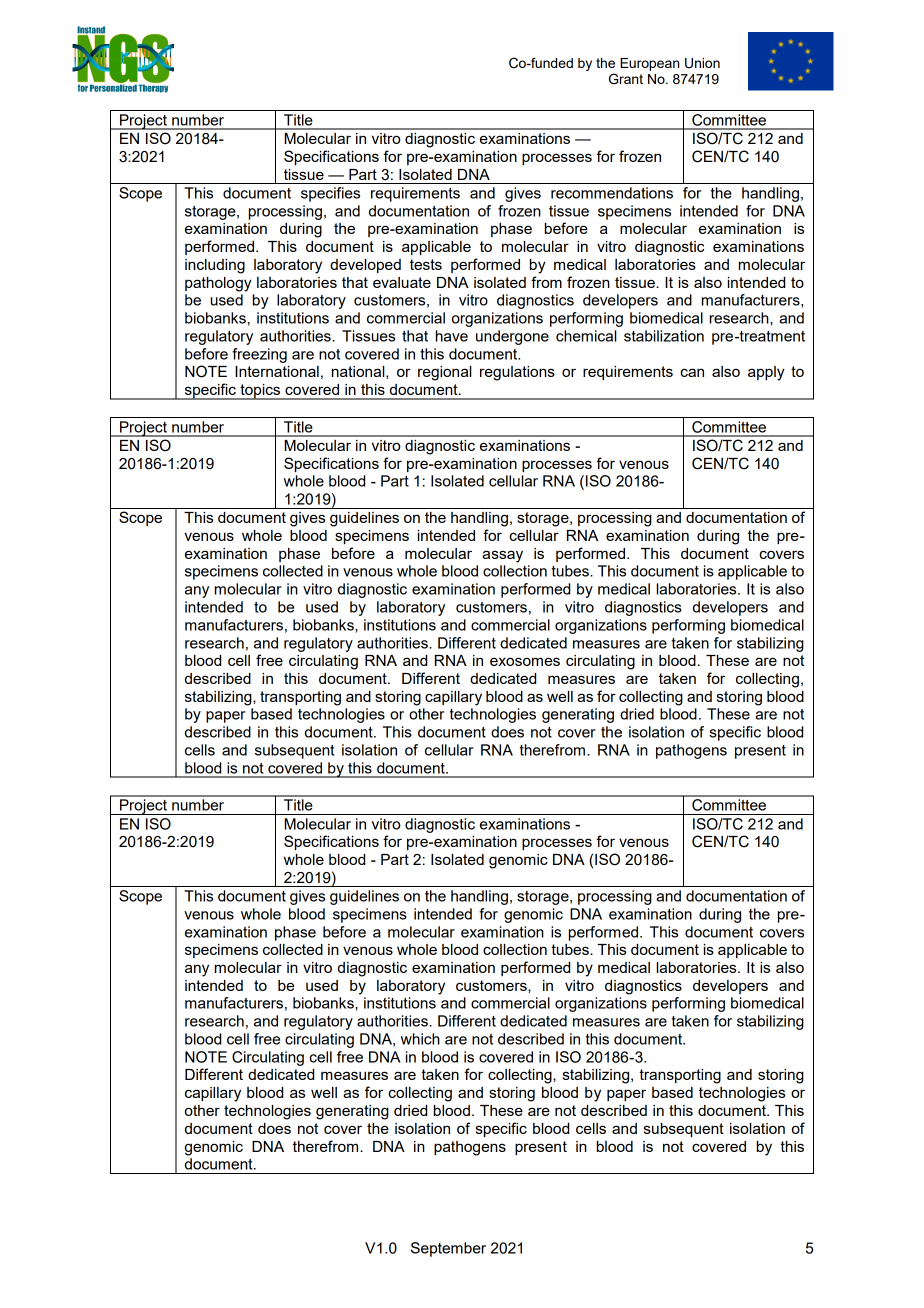 The height and width of the screenshot is (1308, 924). I want to click on which, so click(420, 1039).
